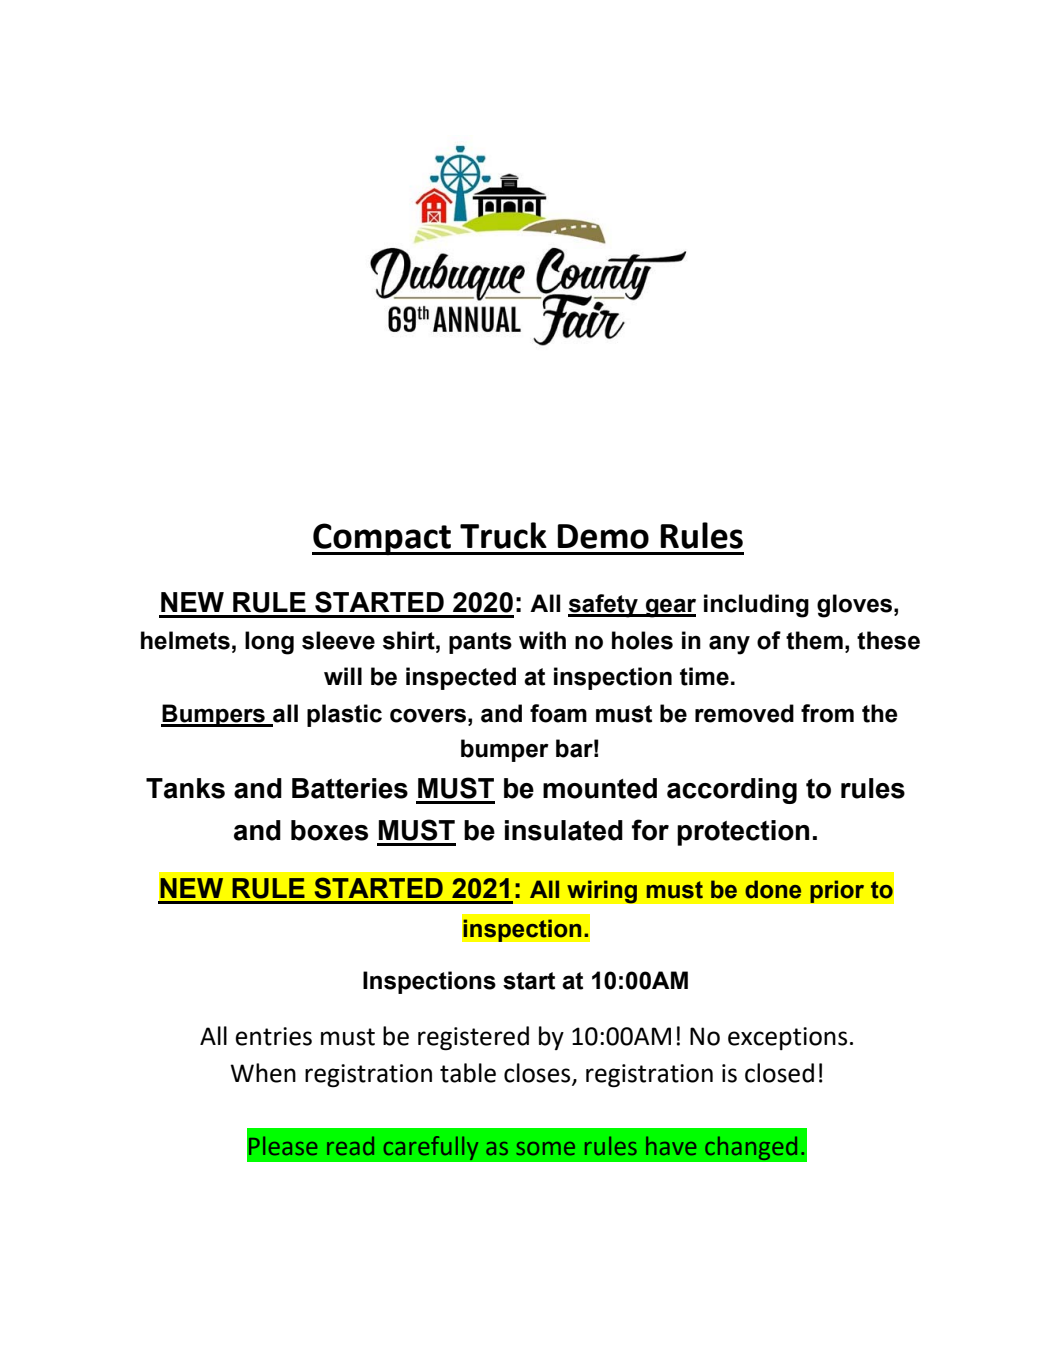  What do you see at coordinates (273, 1036) in the image?
I see `entries` at bounding box center [273, 1036].
